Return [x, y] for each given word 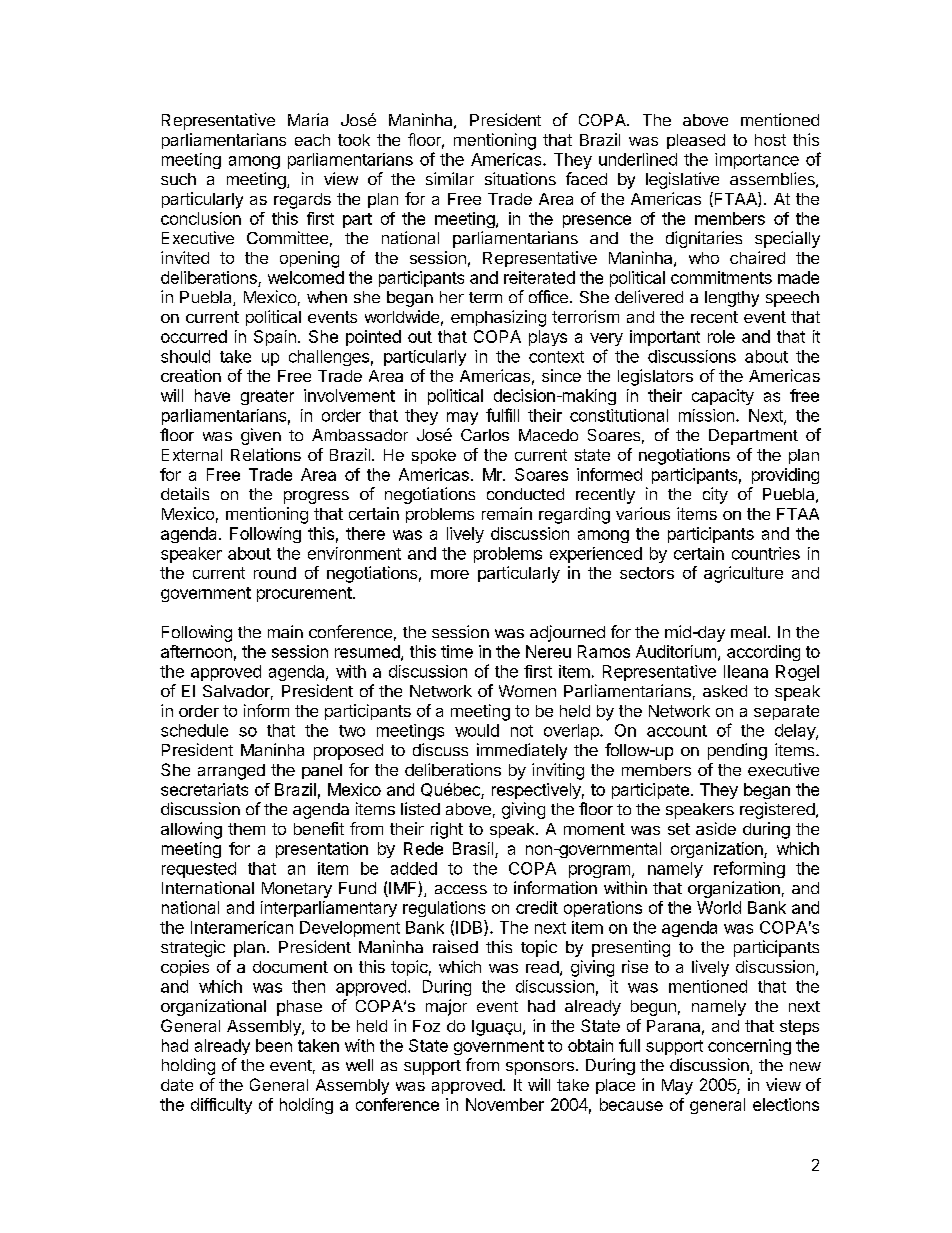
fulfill [502, 415]
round [275, 573]
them [246, 829]
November [505, 1104]
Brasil [473, 848]
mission [706, 415]
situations [520, 178]
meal [748, 632]
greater [267, 397]
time [457, 651]
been [274, 1045]
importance [757, 161]
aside [716, 828]
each [312, 140]
